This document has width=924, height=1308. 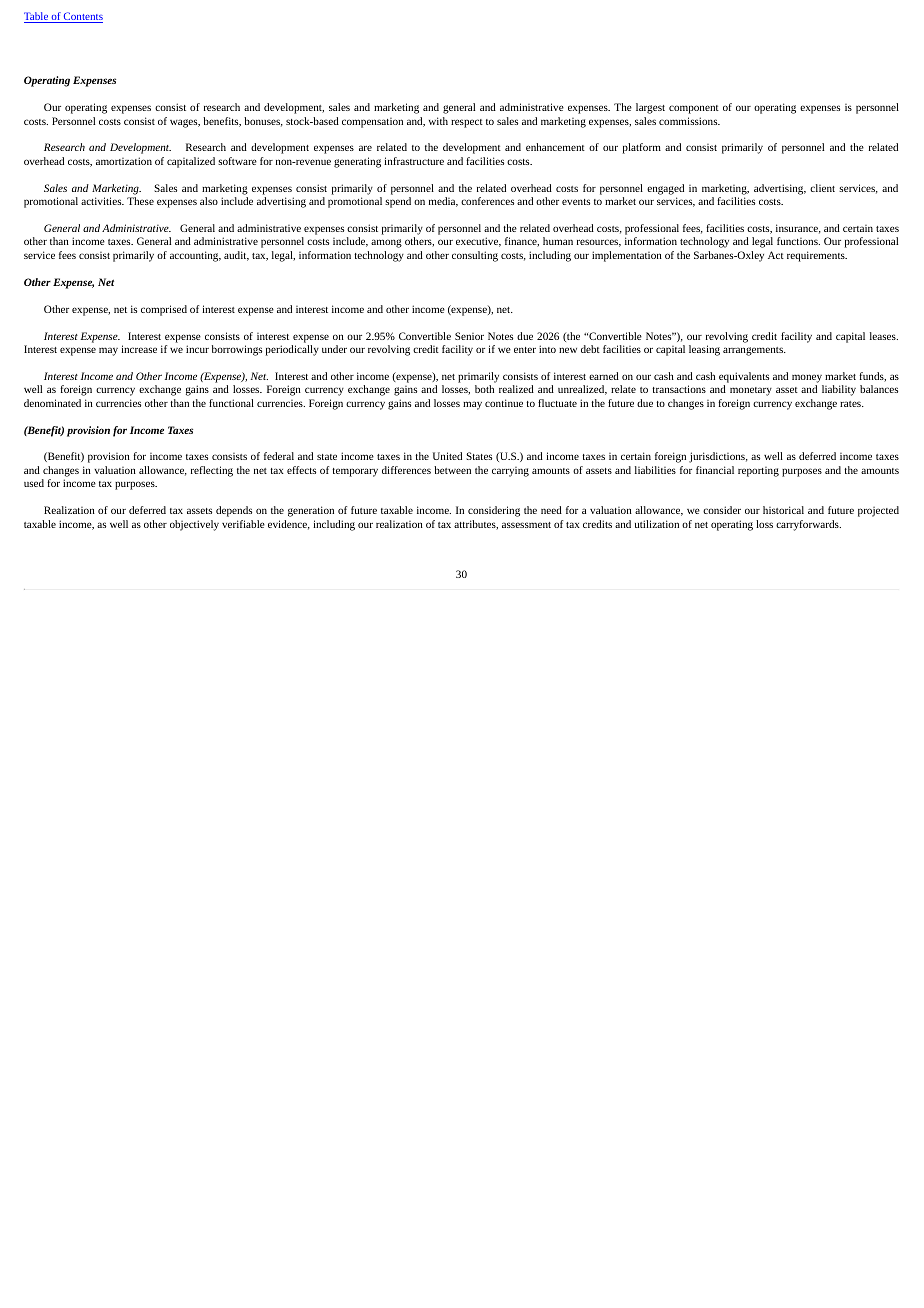 I want to click on with, so click(x=438, y=121).
